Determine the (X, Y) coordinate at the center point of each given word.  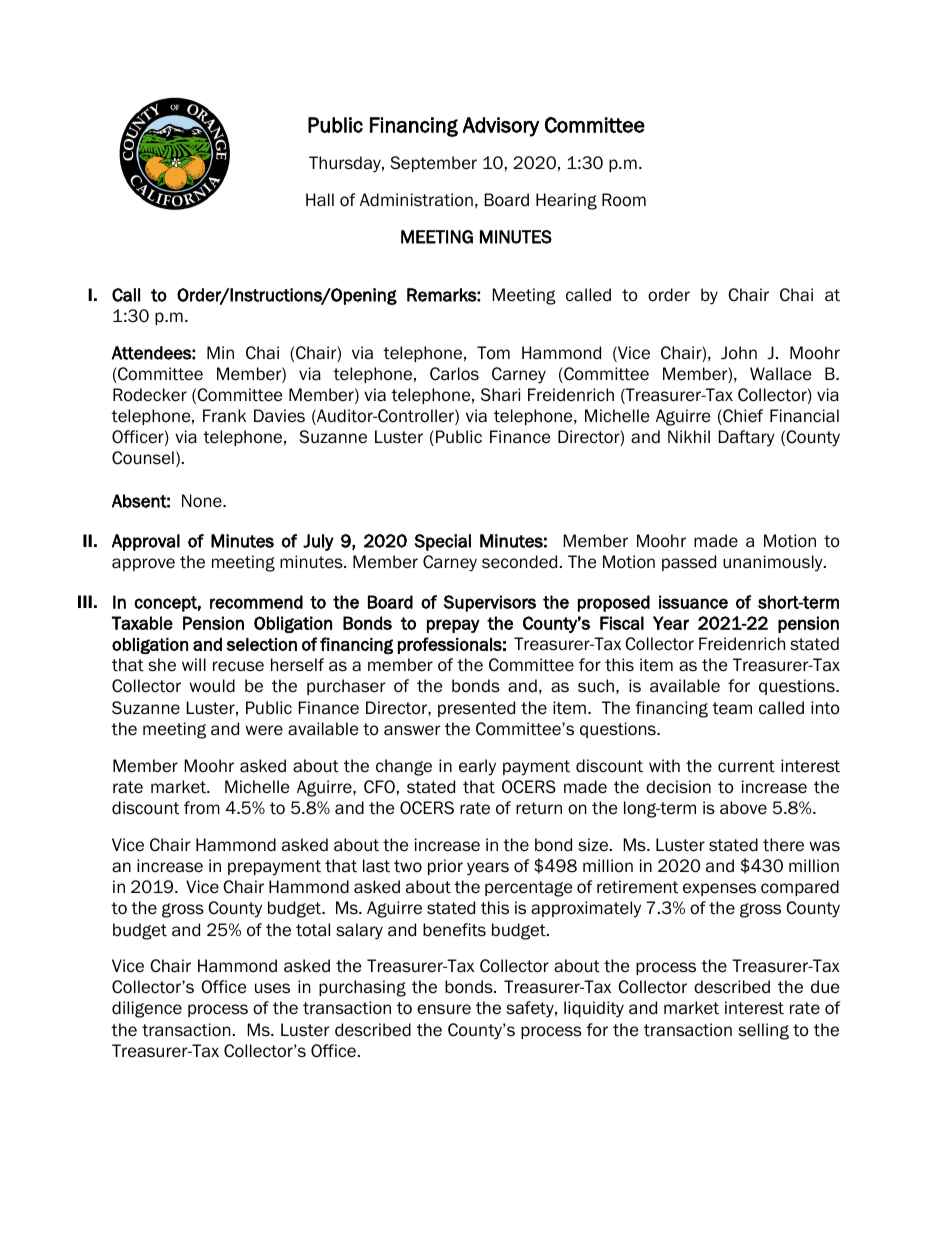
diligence (147, 1009)
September (434, 164)
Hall (320, 200)
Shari (500, 395)
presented (476, 709)
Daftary (747, 438)
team (732, 708)
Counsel (143, 458)
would (212, 686)
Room (624, 200)
